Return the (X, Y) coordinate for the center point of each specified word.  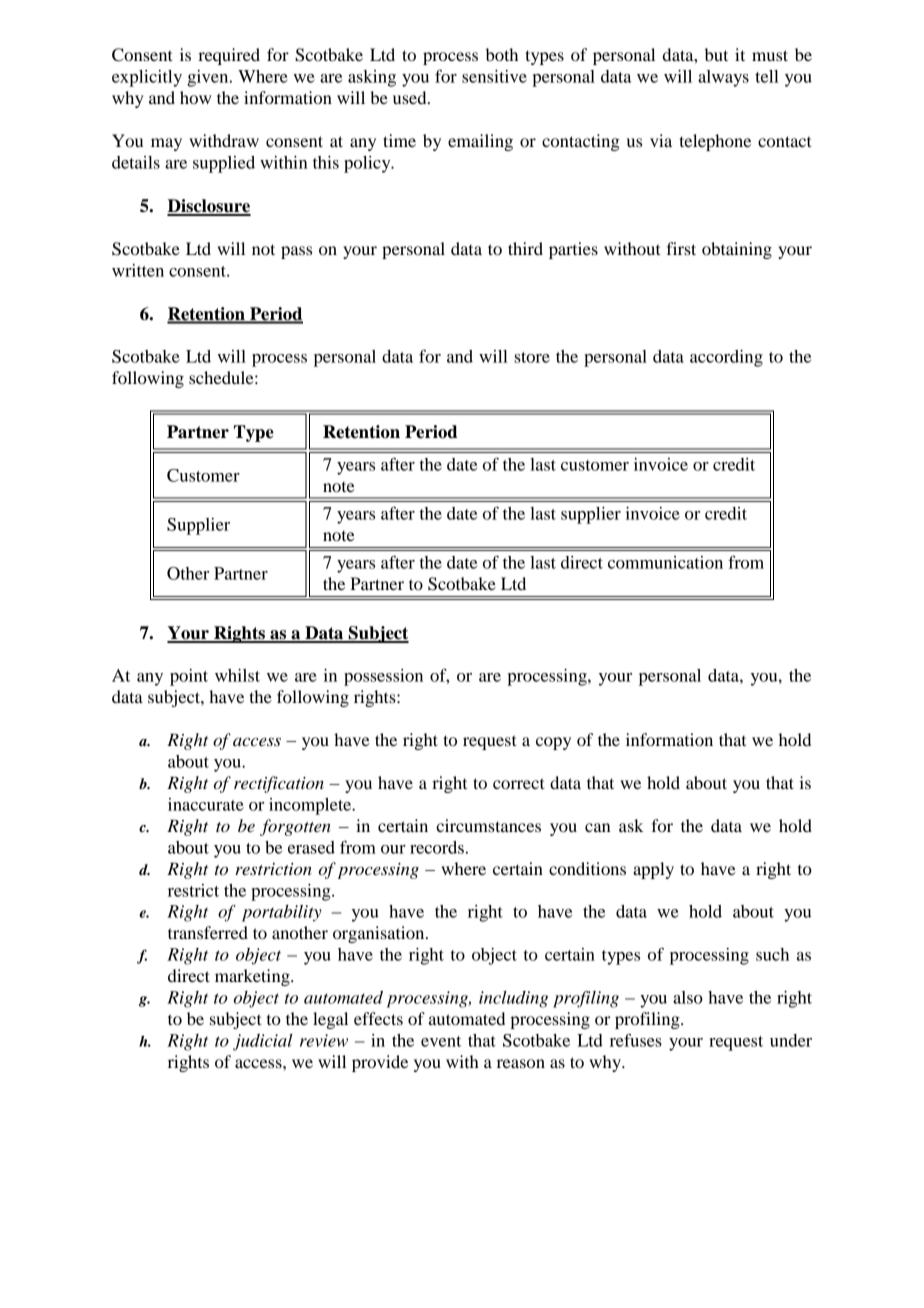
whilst (237, 675)
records (437, 847)
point (189, 677)
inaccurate (206, 804)
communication (665, 562)
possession (383, 677)
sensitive (494, 76)
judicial (263, 1042)
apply (653, 870)
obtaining (737, 250)
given (209, 78)
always (723, 78)
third (525, 248)
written (138, 270)
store (532, 357)
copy (553, 743)
